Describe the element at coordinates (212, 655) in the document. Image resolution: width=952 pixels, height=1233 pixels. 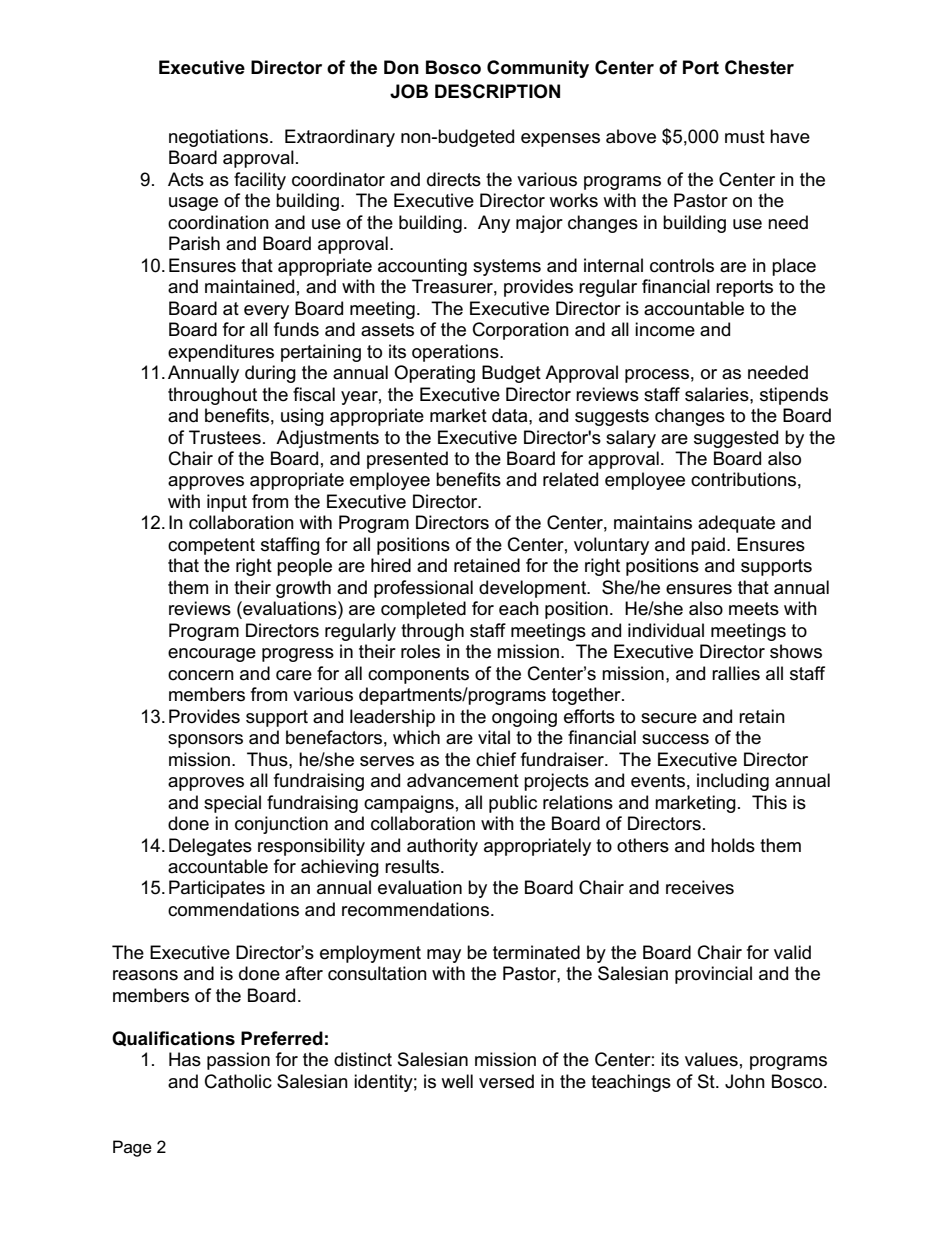
I see `encourage` at that location.
